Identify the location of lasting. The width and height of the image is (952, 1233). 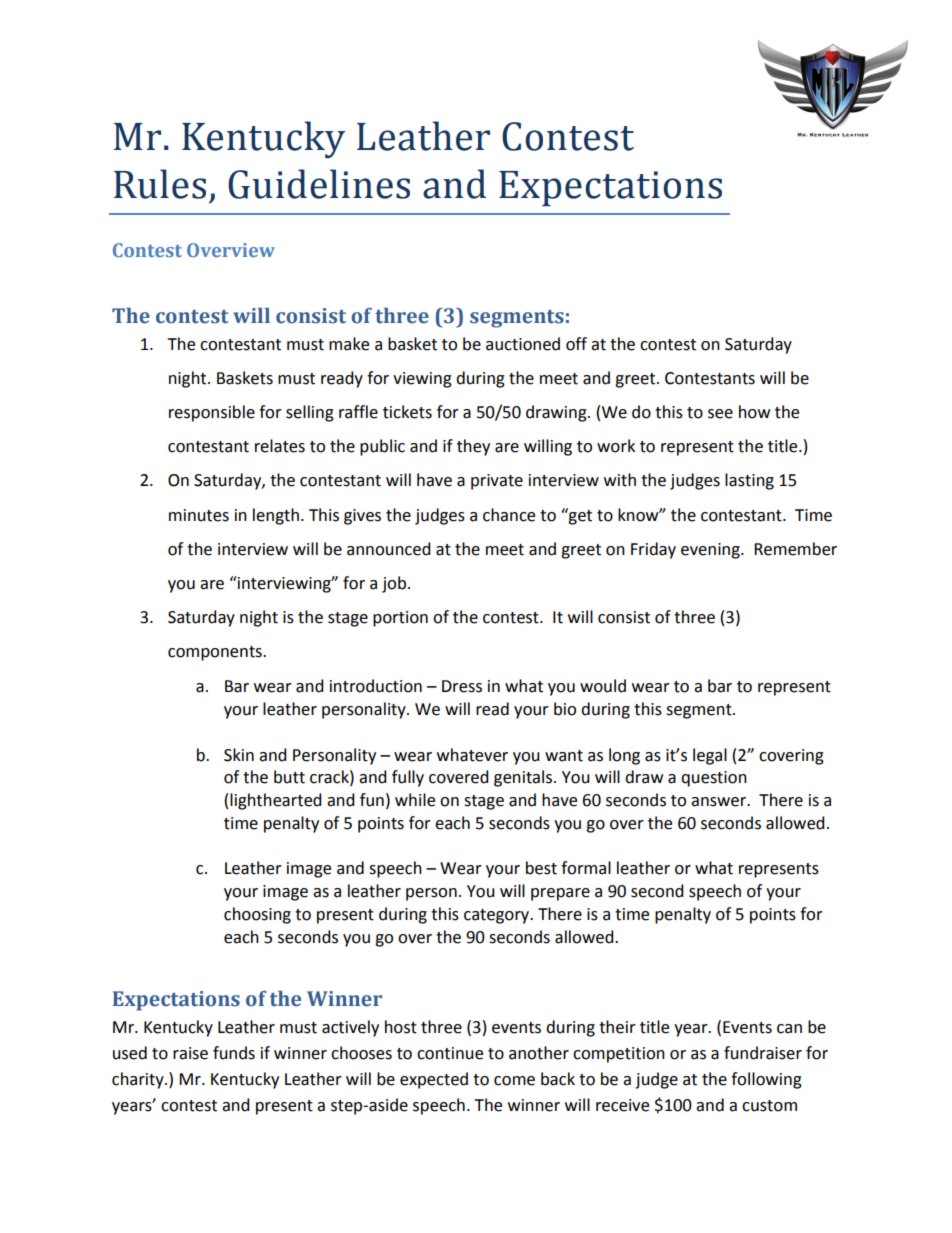
(749, 481).
